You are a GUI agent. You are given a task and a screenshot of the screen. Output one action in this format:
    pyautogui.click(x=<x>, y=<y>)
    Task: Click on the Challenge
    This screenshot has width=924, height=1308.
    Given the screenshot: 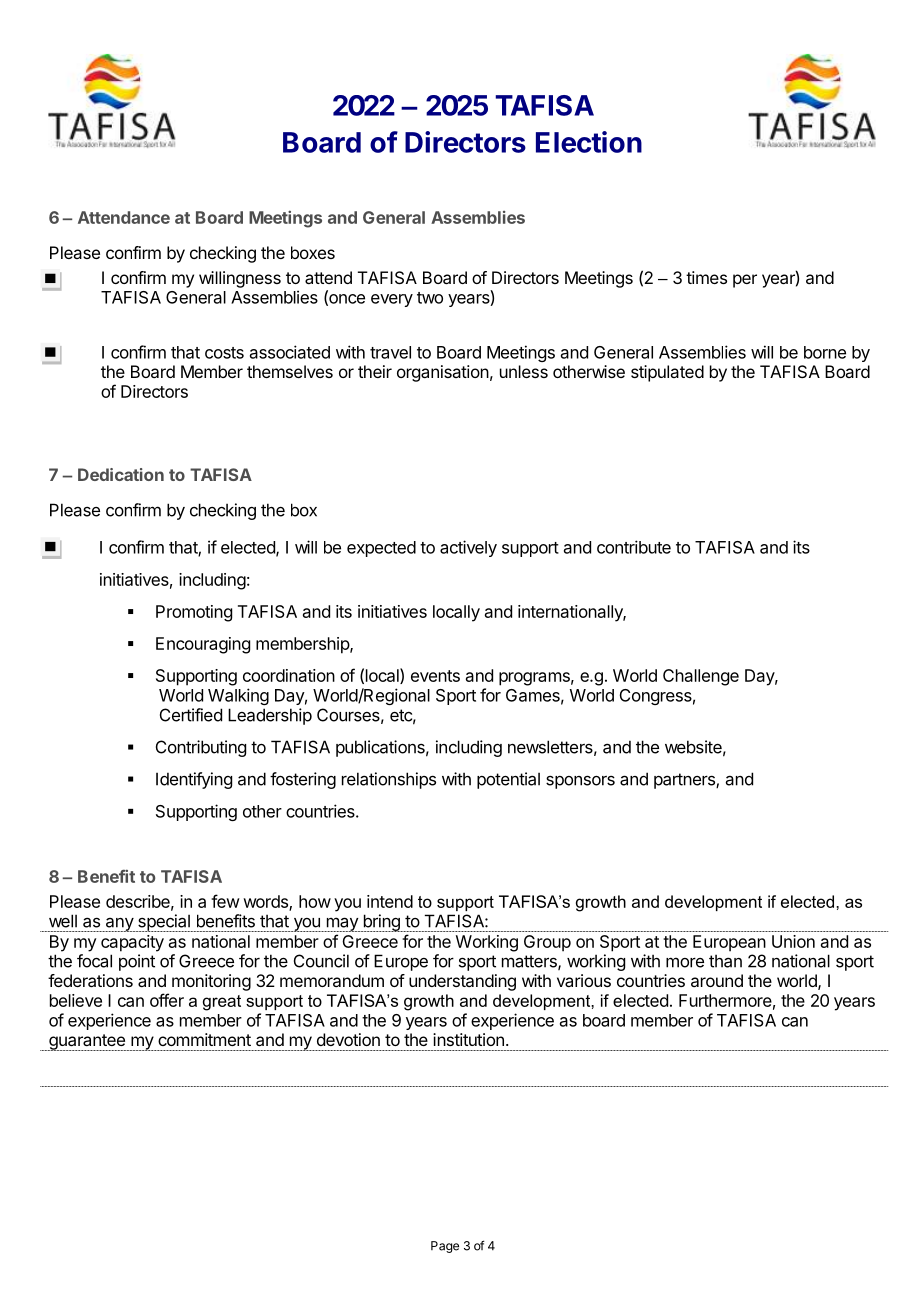 What is the action you would take?
    pyautogui.click(x=701, y=677)
